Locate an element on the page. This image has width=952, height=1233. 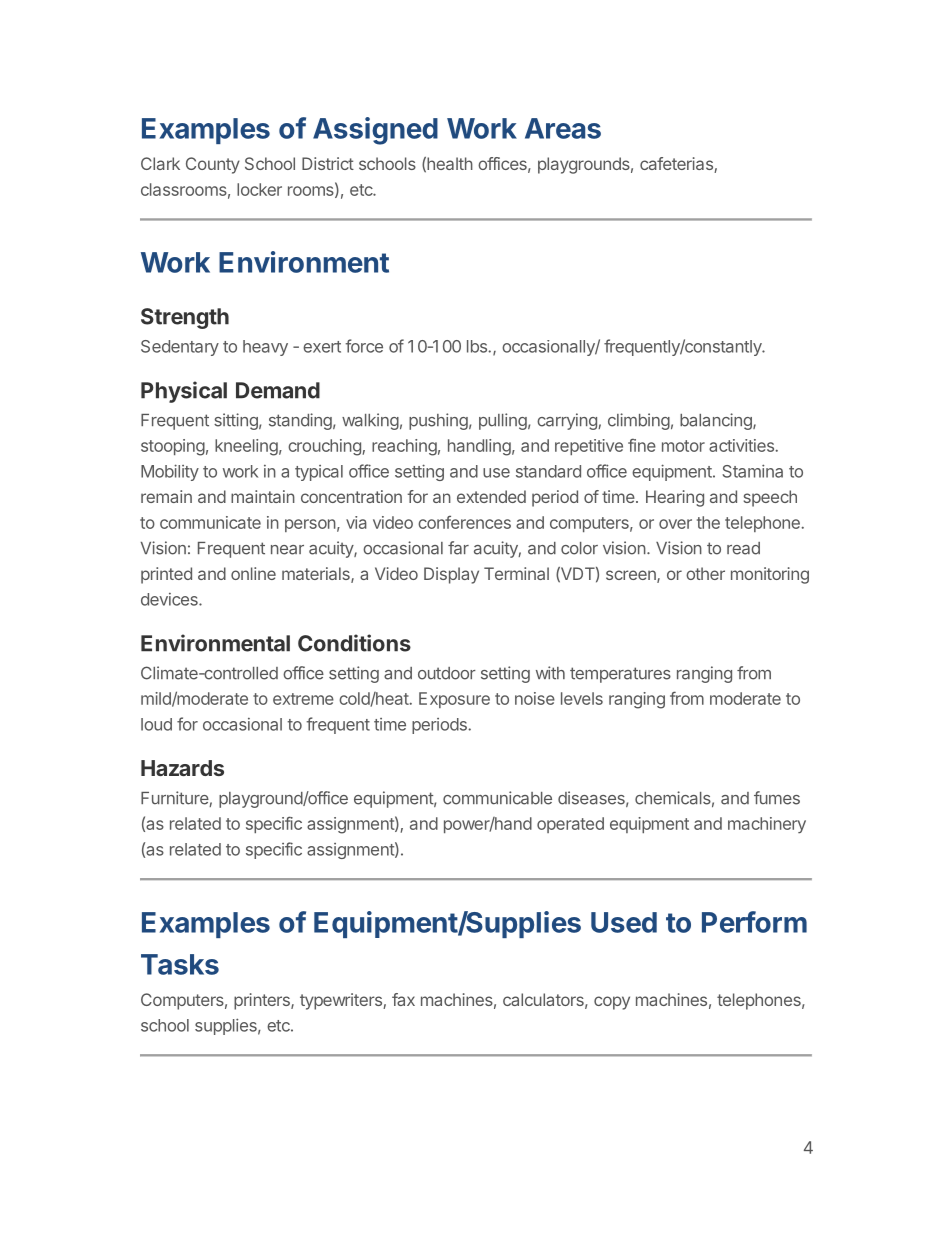
Exposure is located at coordinates (454, 700).
